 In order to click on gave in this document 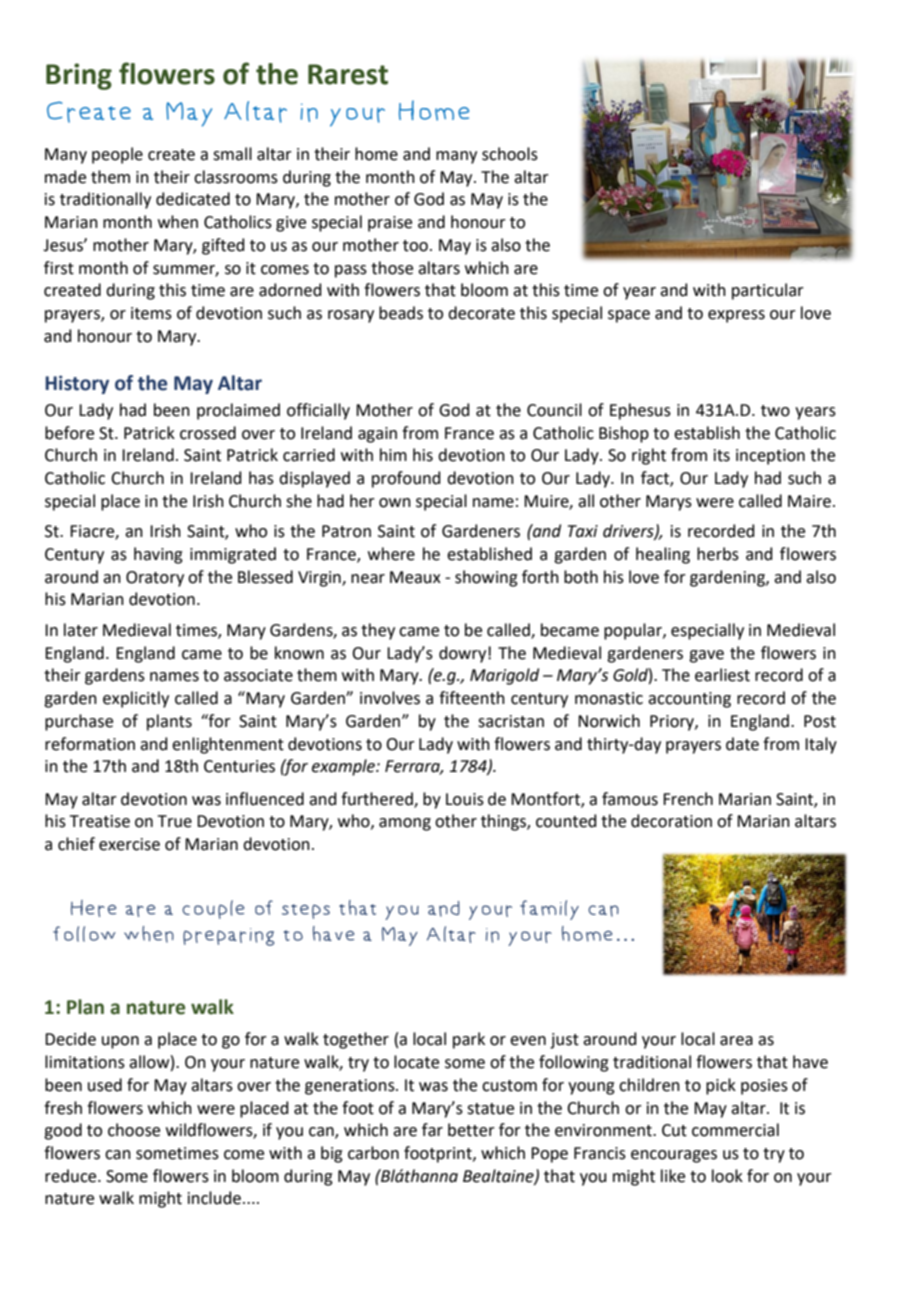, I will do `click(706, 656)`.
